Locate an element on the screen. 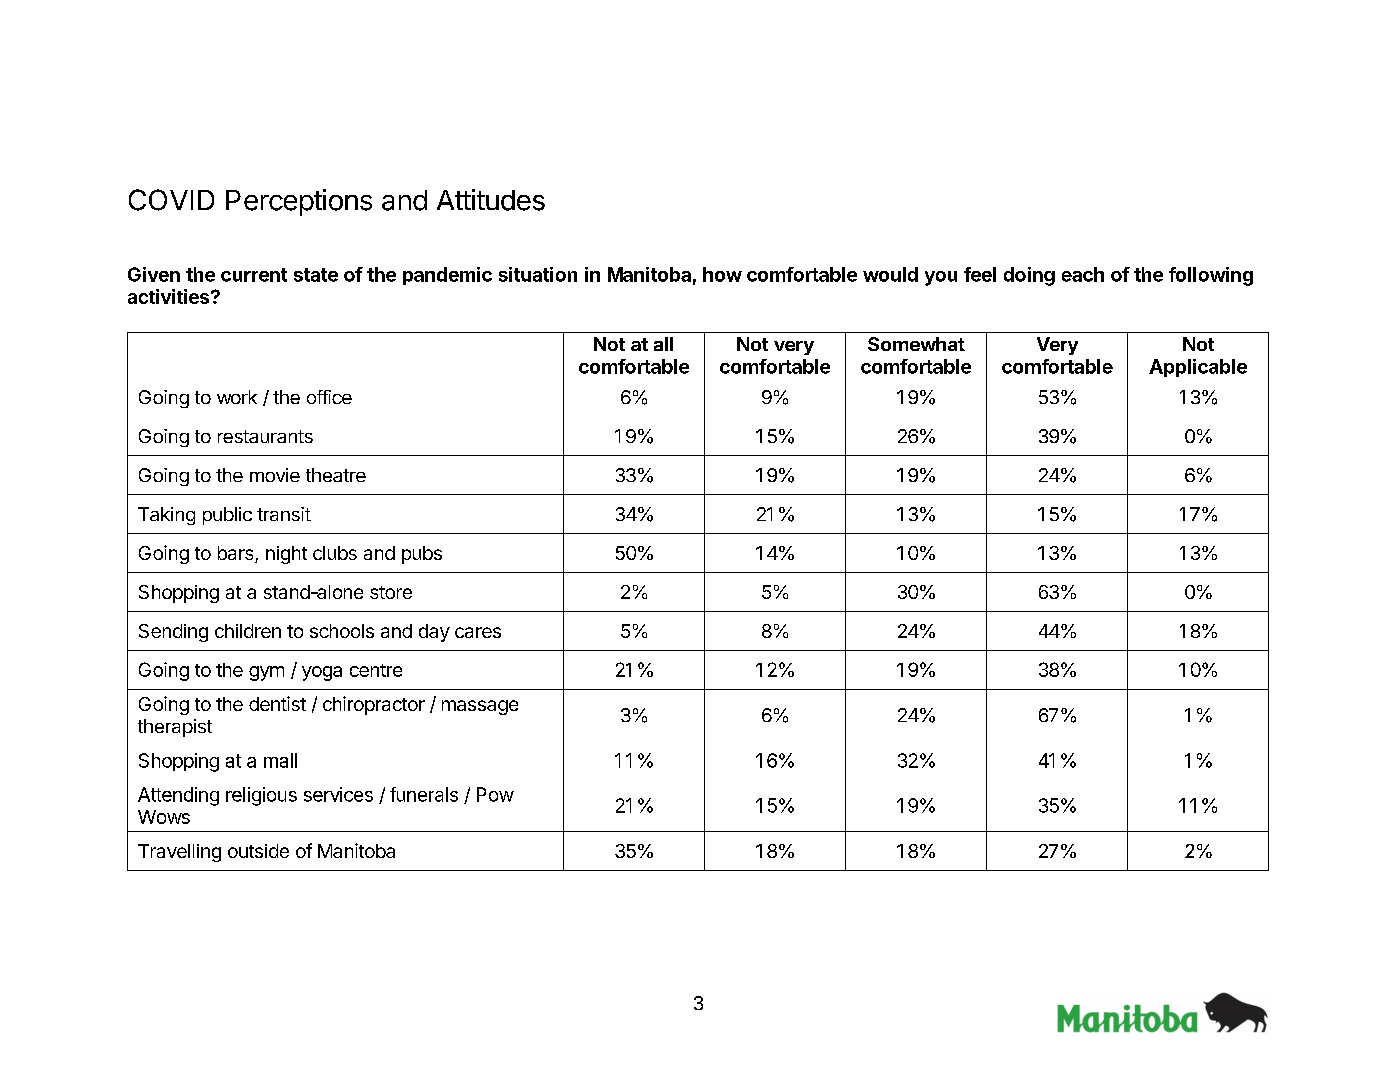 The height and width of the screenshot is (1078, 1396). transit is located at coordinates (284, 514).
